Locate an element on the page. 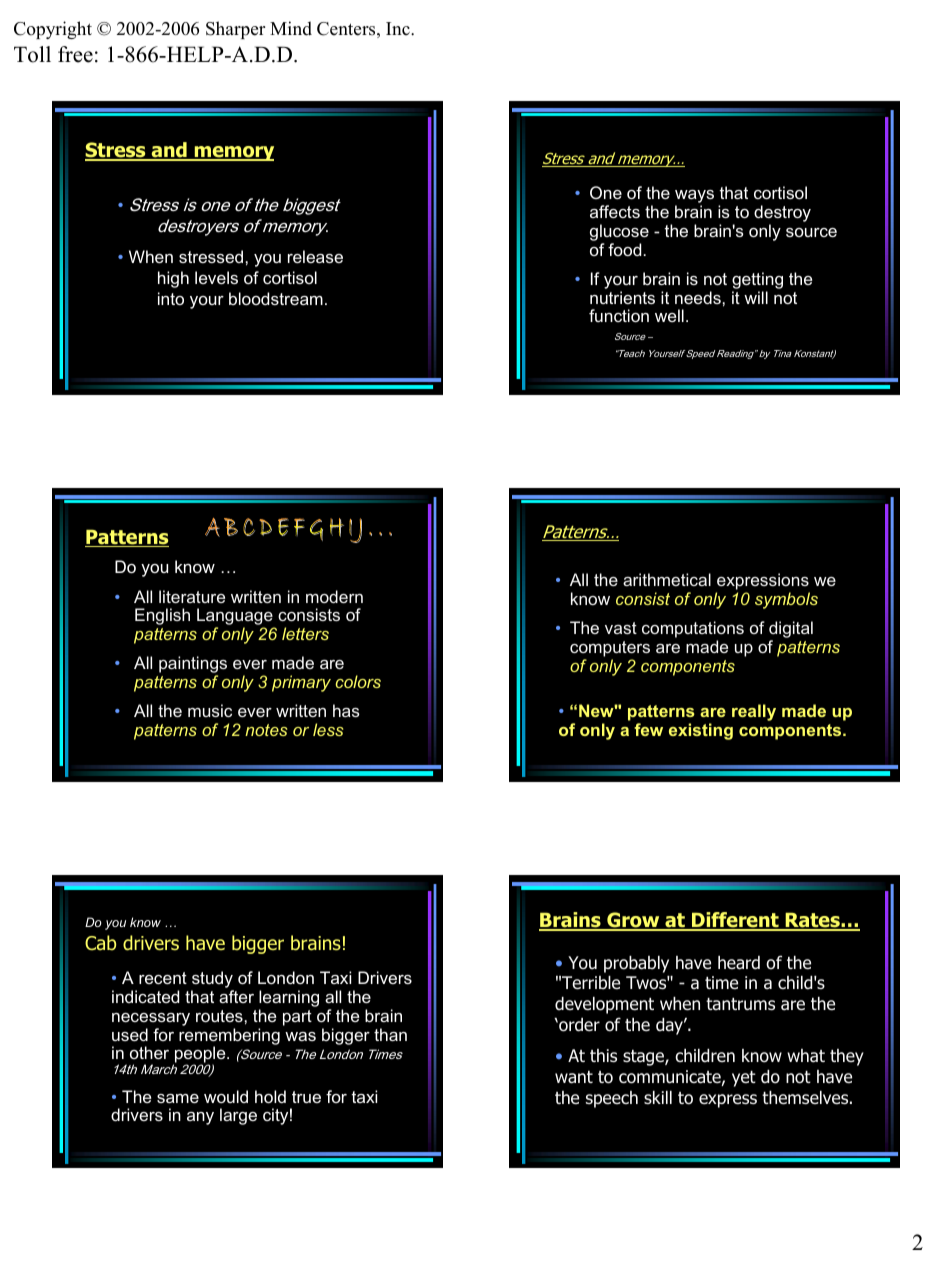 The height and width of the document is (1270, 952). Inc is located at coordinates (399, 28).
